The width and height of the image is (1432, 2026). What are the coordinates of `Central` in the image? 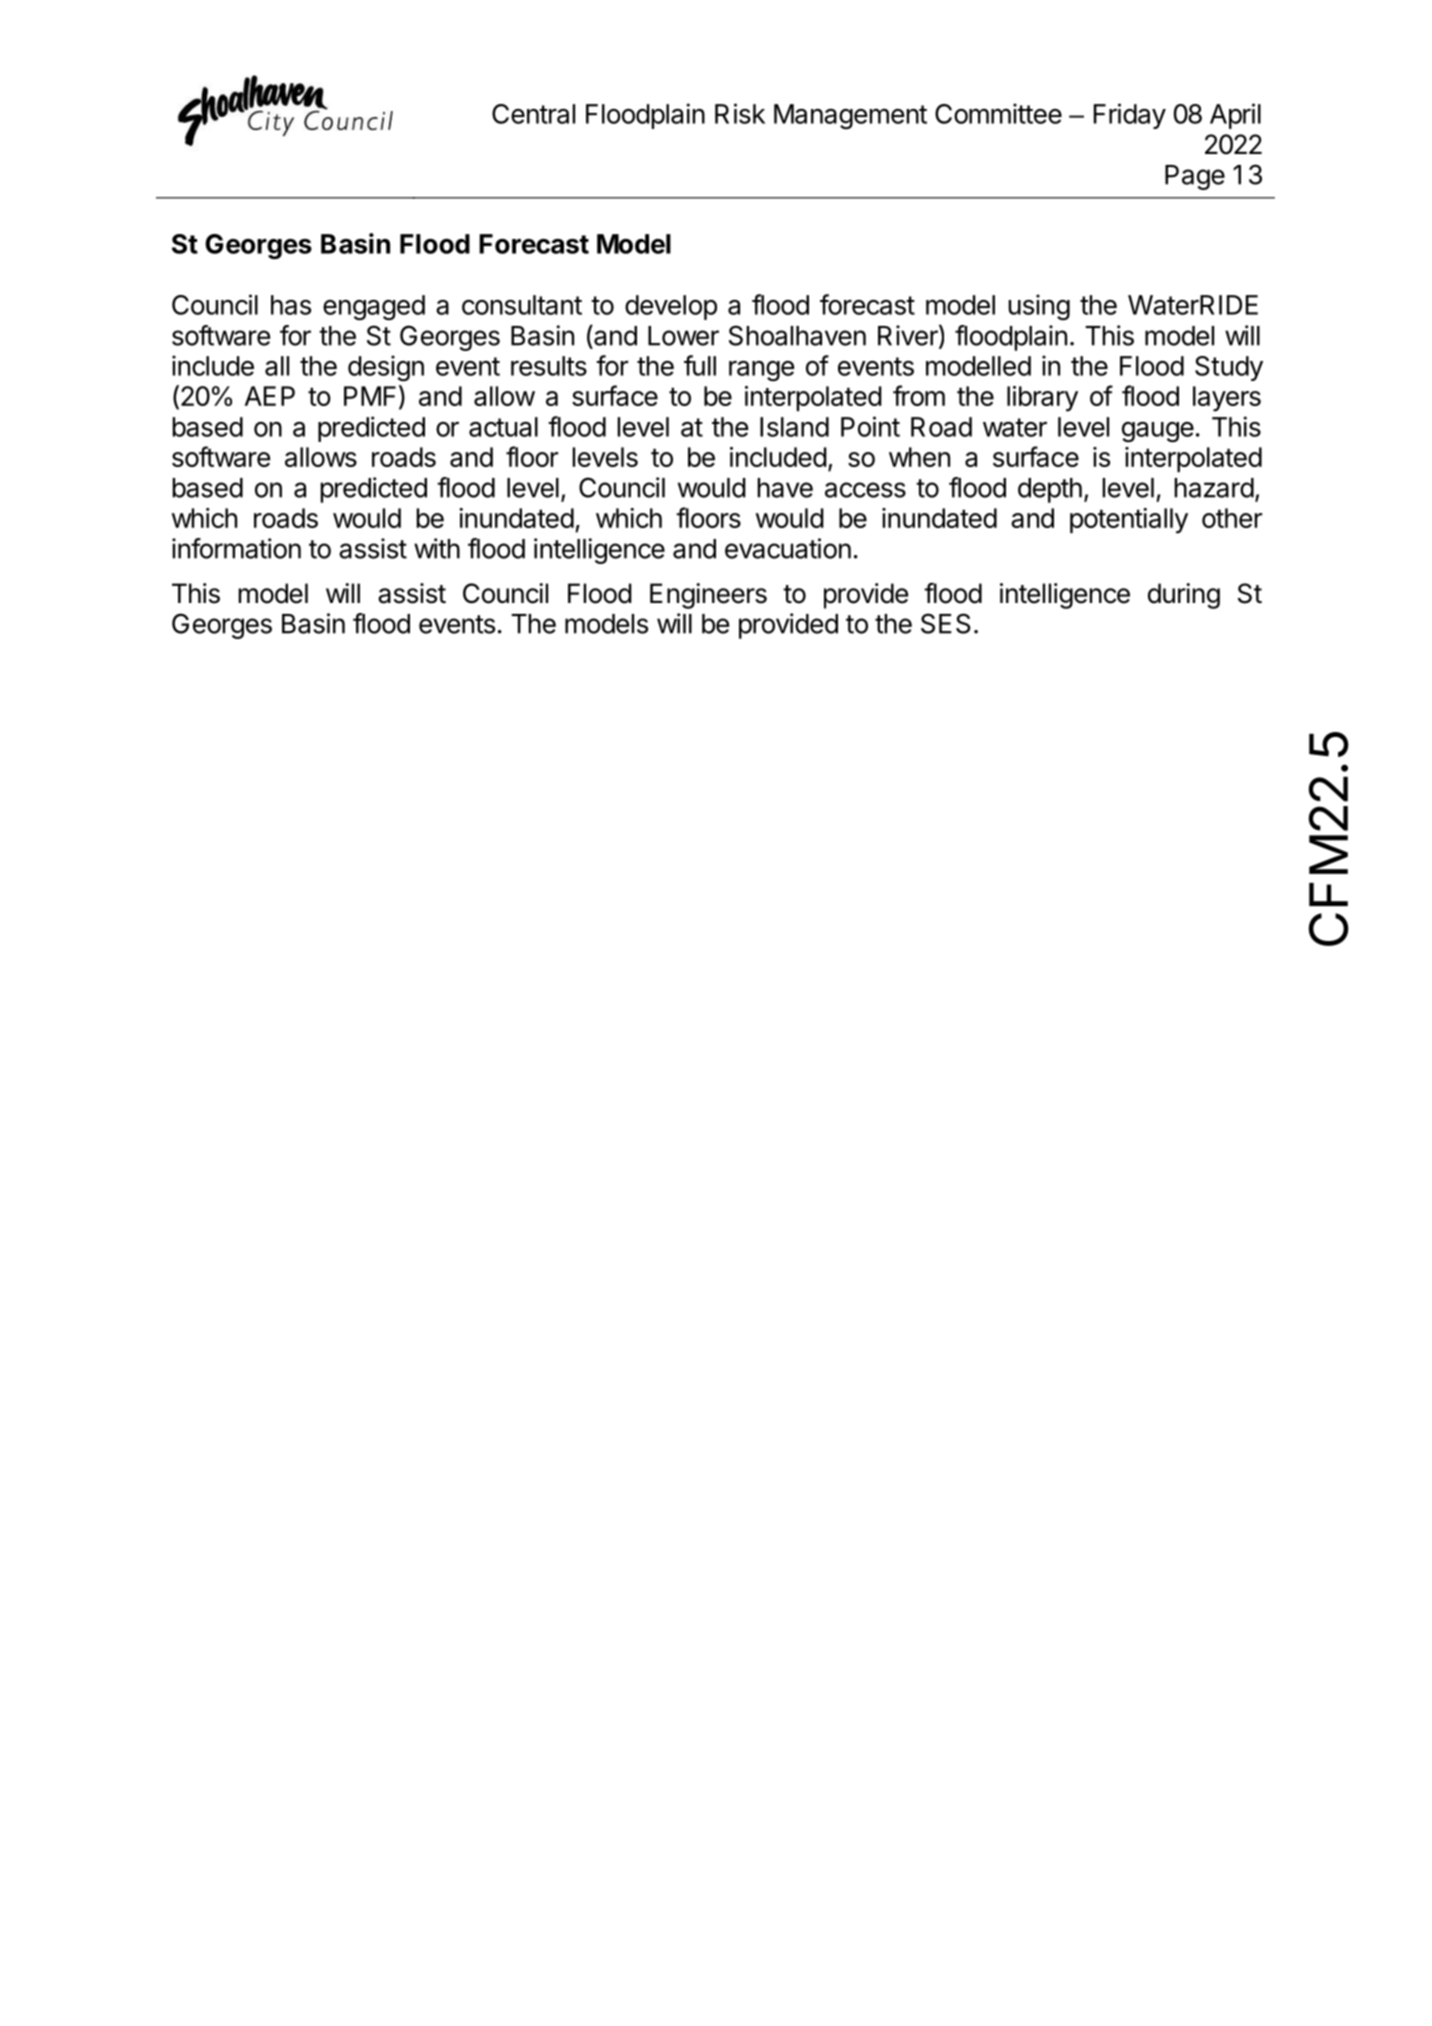 It's located at (533, 114).
